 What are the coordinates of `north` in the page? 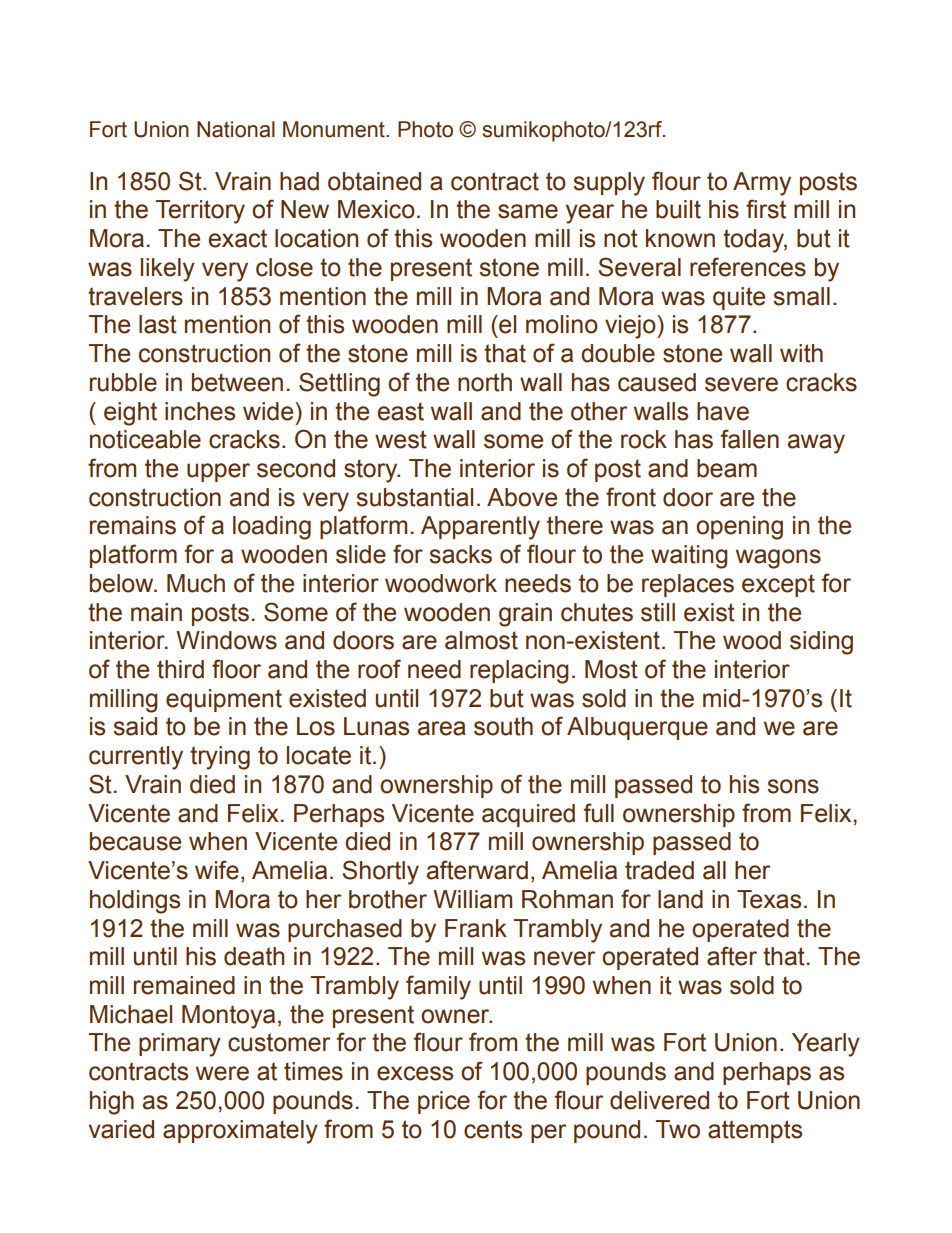 It's located at (485, 382).
